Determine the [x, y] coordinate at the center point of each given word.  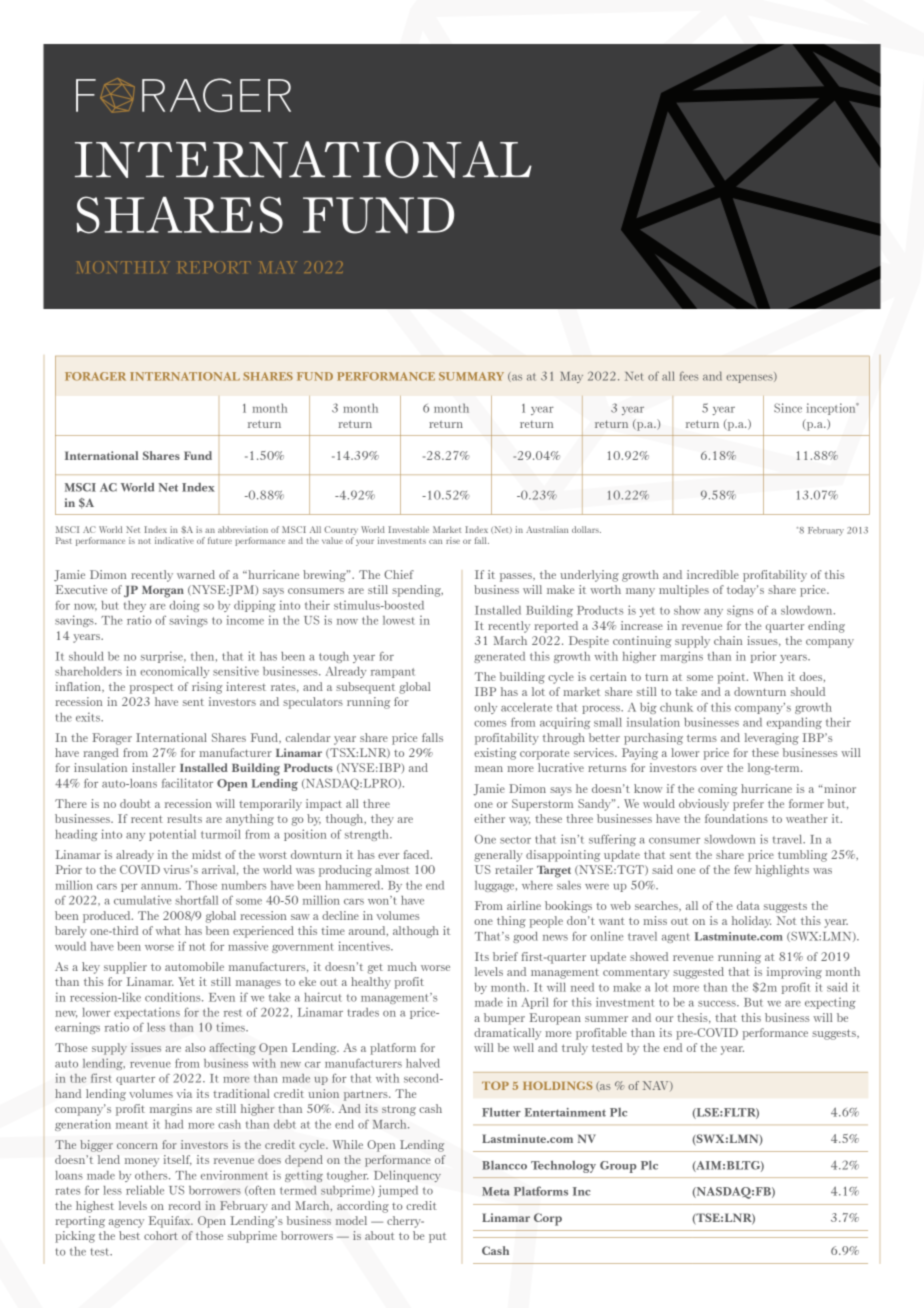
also [195, 1047]
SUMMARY [471, 376]
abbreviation [243, 529]
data [748, 905]
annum [161, 887]
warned [196, 574]
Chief [399, 574]
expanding [794, 723]
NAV [657, 1086]
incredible [713, 574]
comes [490, 724]
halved [423, 1063]
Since [788, 408]
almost [392, 869]
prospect [152, 688]
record [184, 1205]
